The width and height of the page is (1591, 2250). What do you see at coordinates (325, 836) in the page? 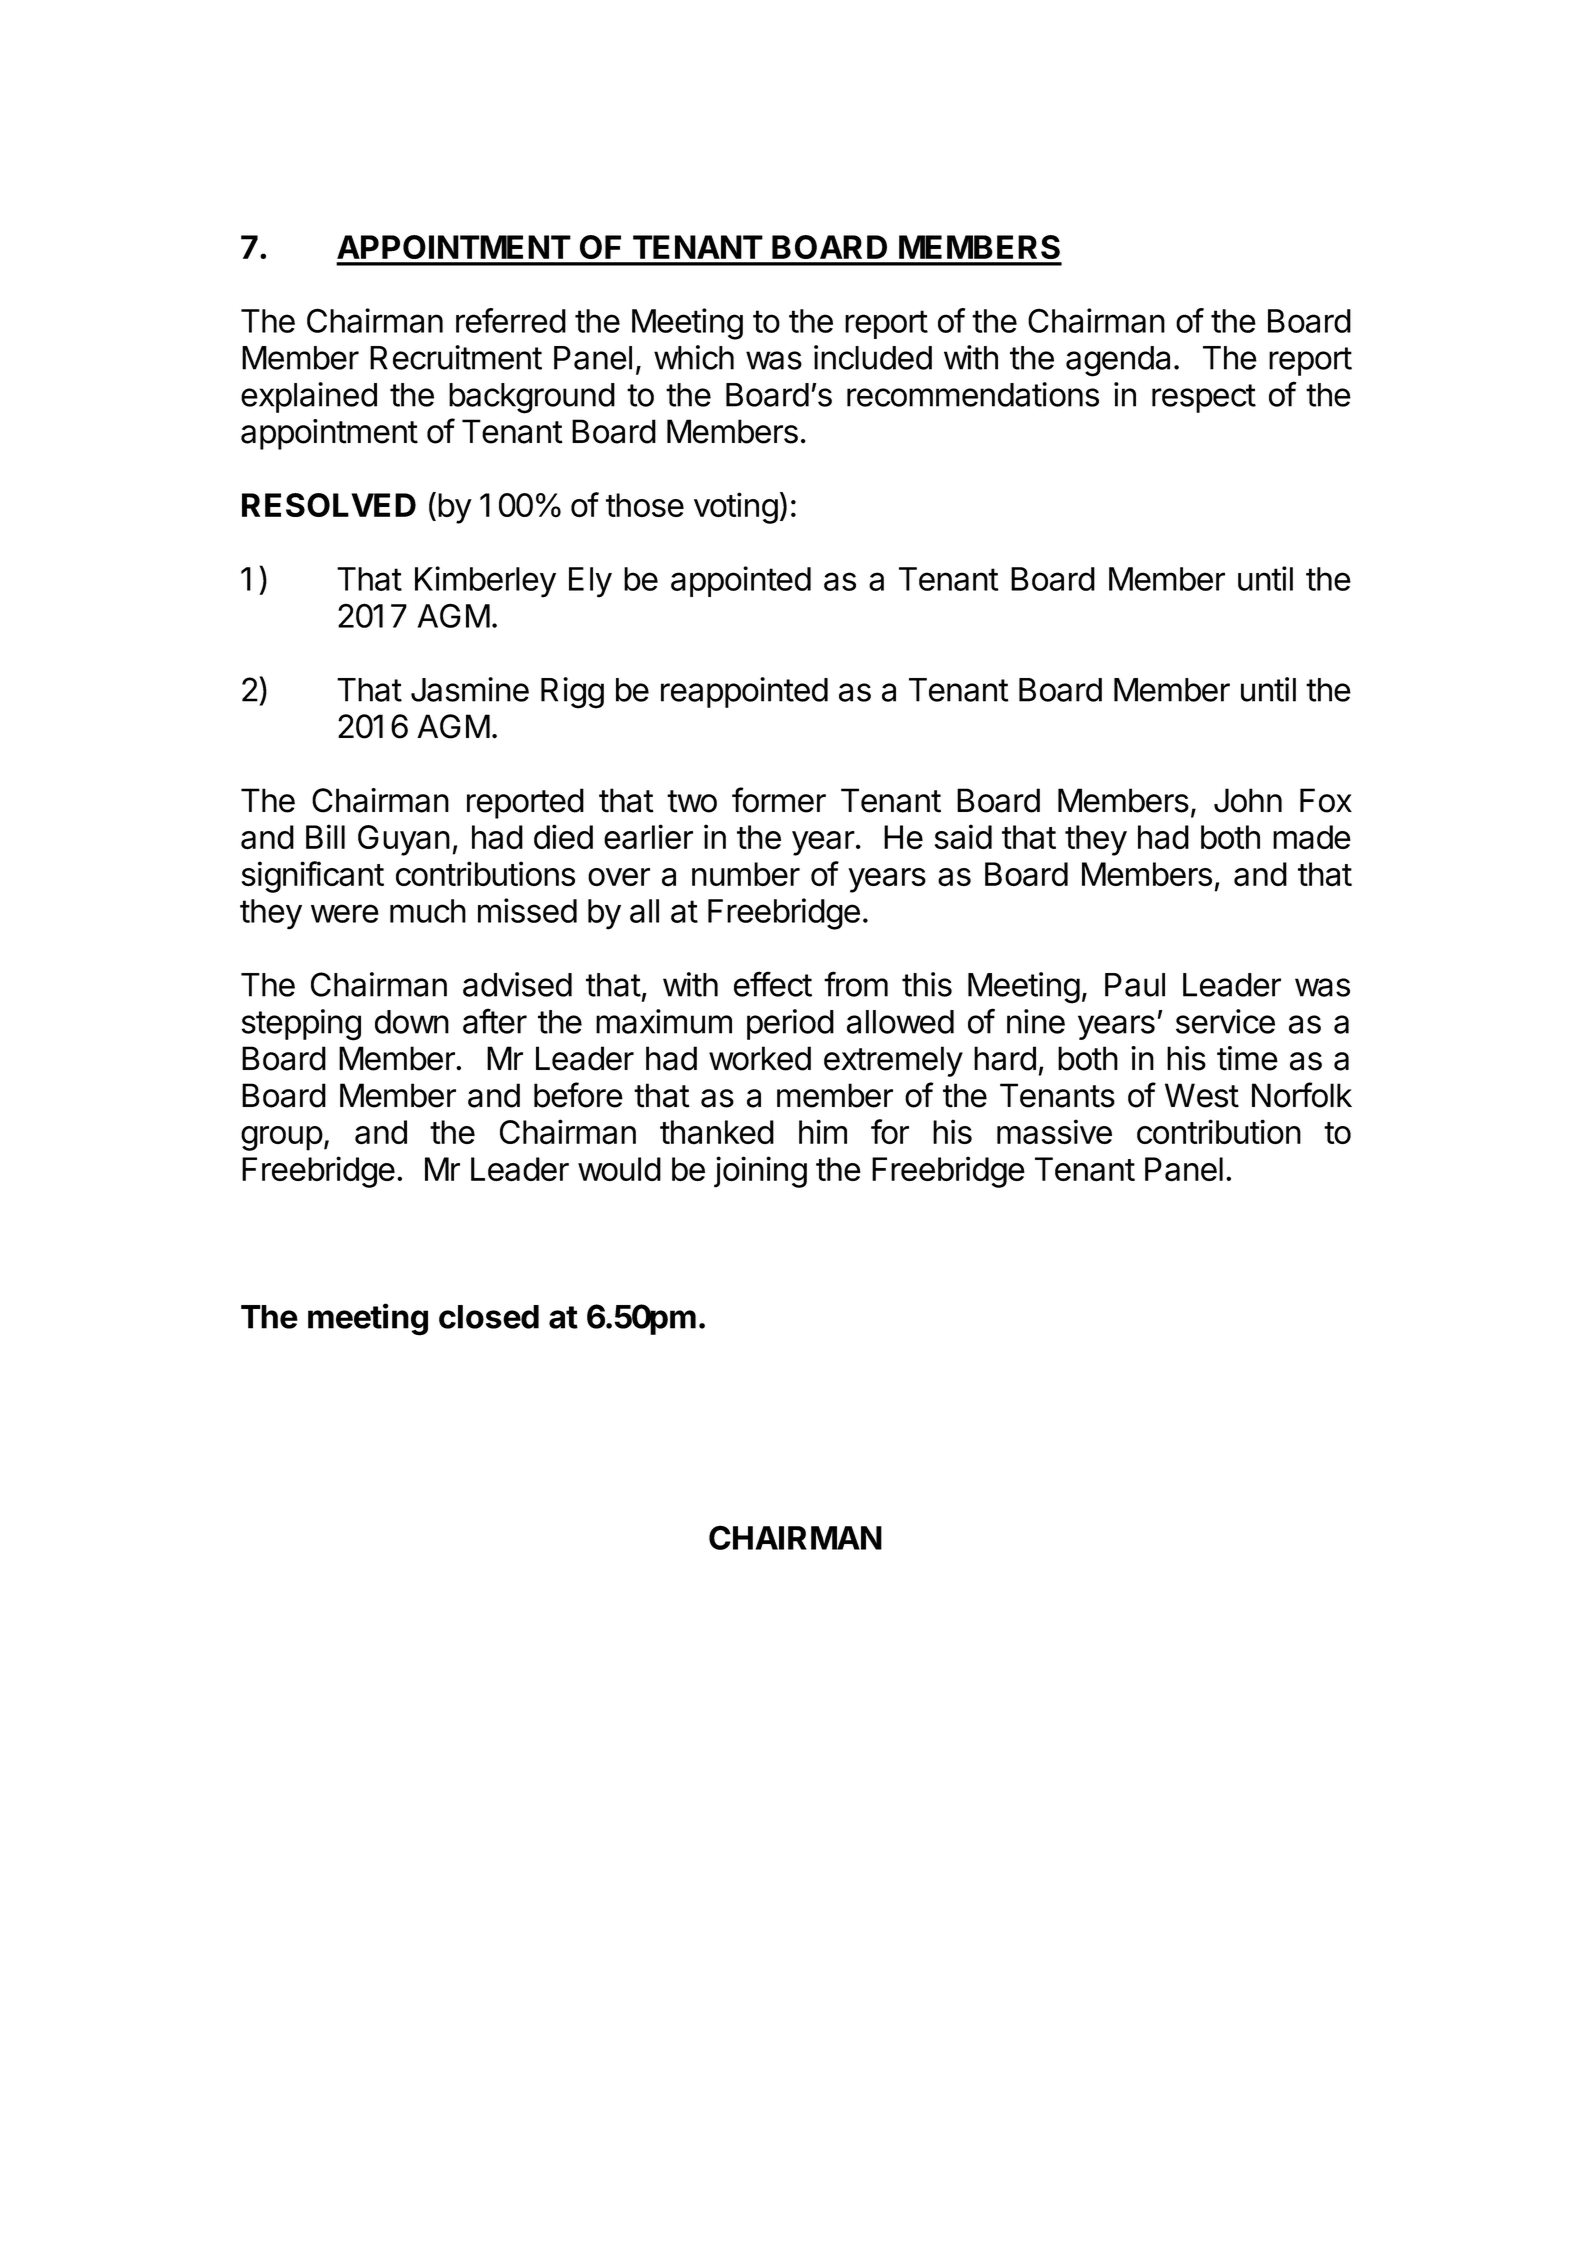
I see `Bill` at bounding box center [325, 836].
